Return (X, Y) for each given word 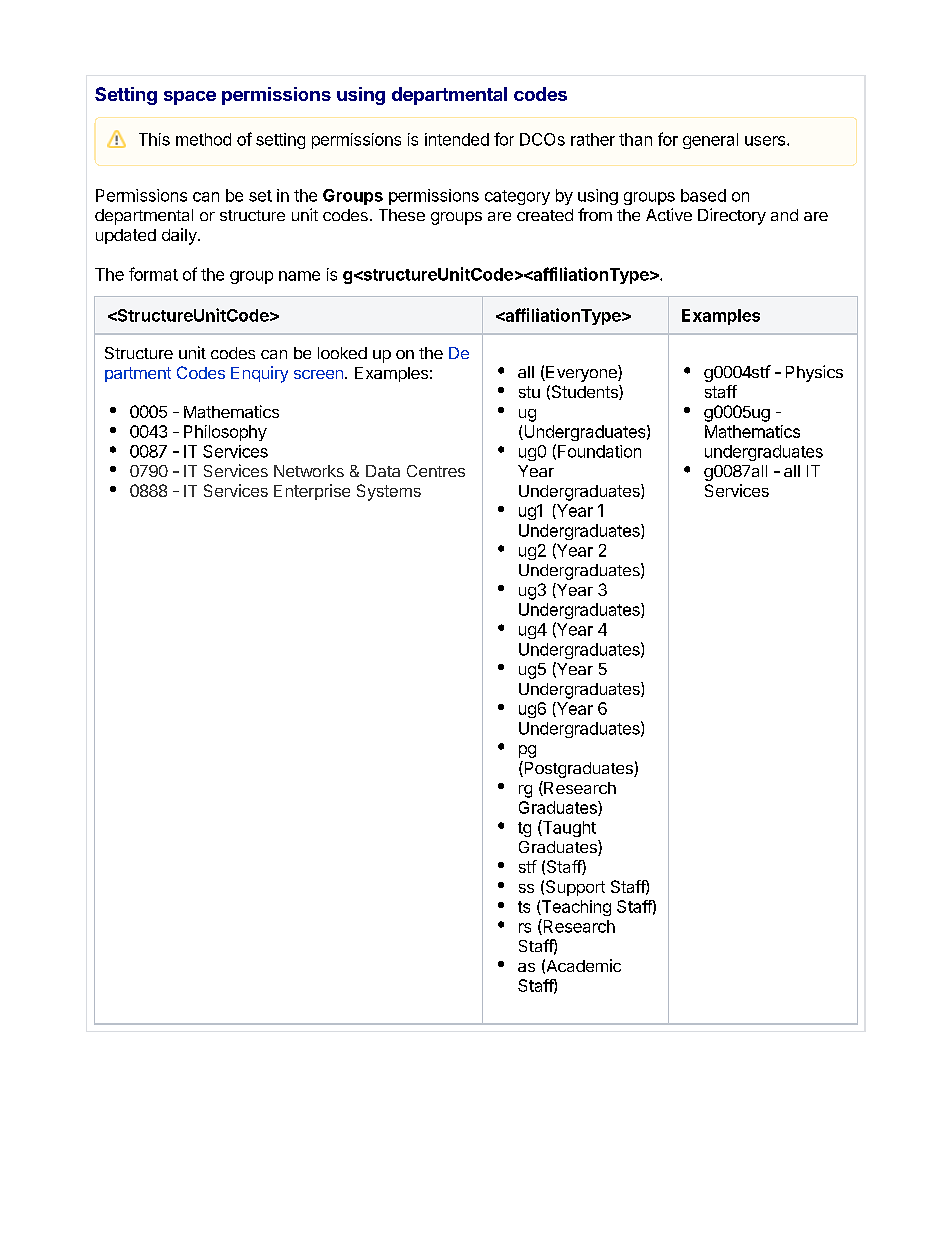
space (190, 98)
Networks (309, 471)
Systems (389, 492)
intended (457, 139)
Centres (436, 471)
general (710, 141)
